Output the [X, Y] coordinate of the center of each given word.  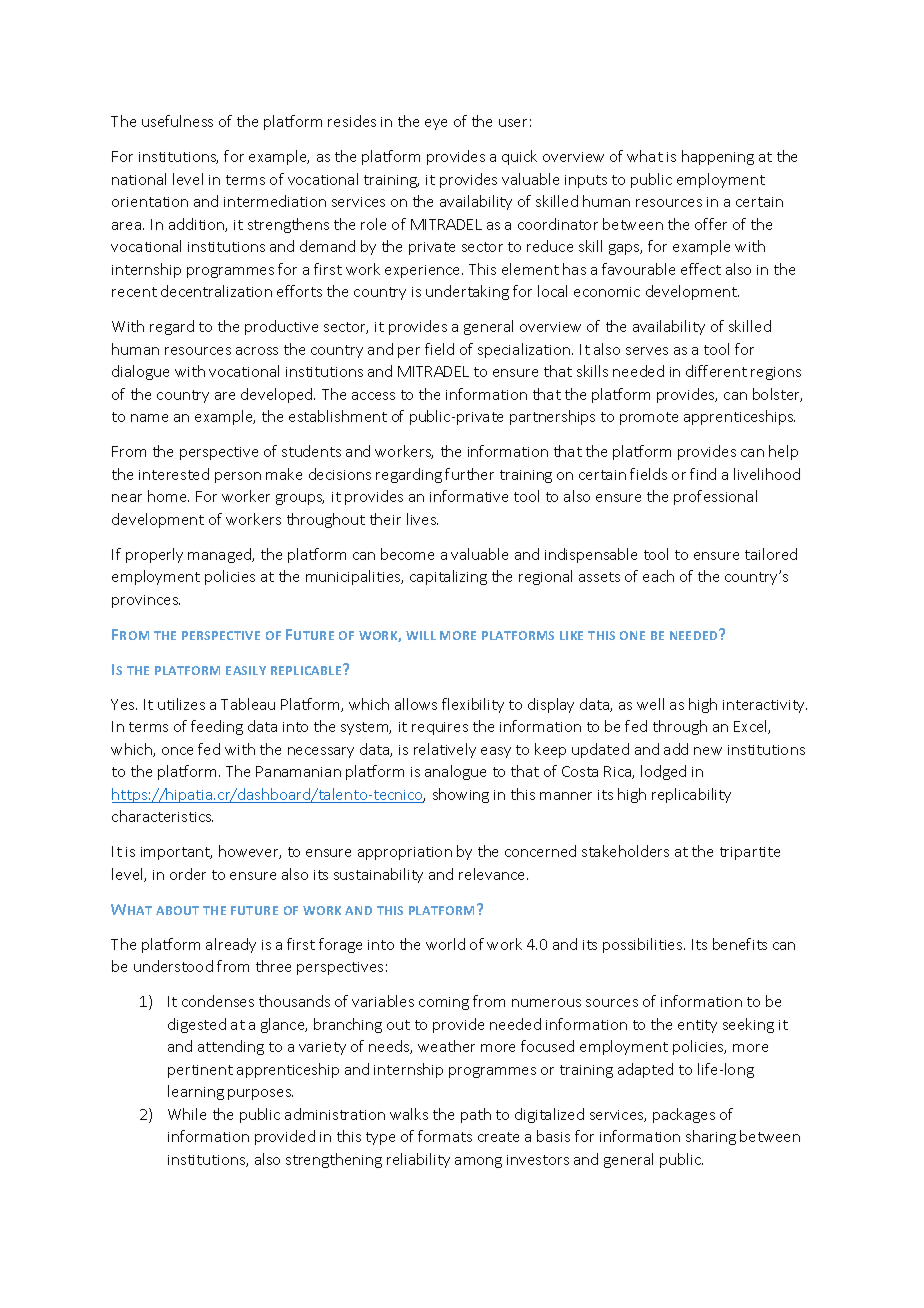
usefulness [177, 121]
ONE [632, 635]
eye [436, 124]
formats [445, 1136]
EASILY [246, 670]
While [187, 1114]
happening [718, 157]
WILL [421, 635]
